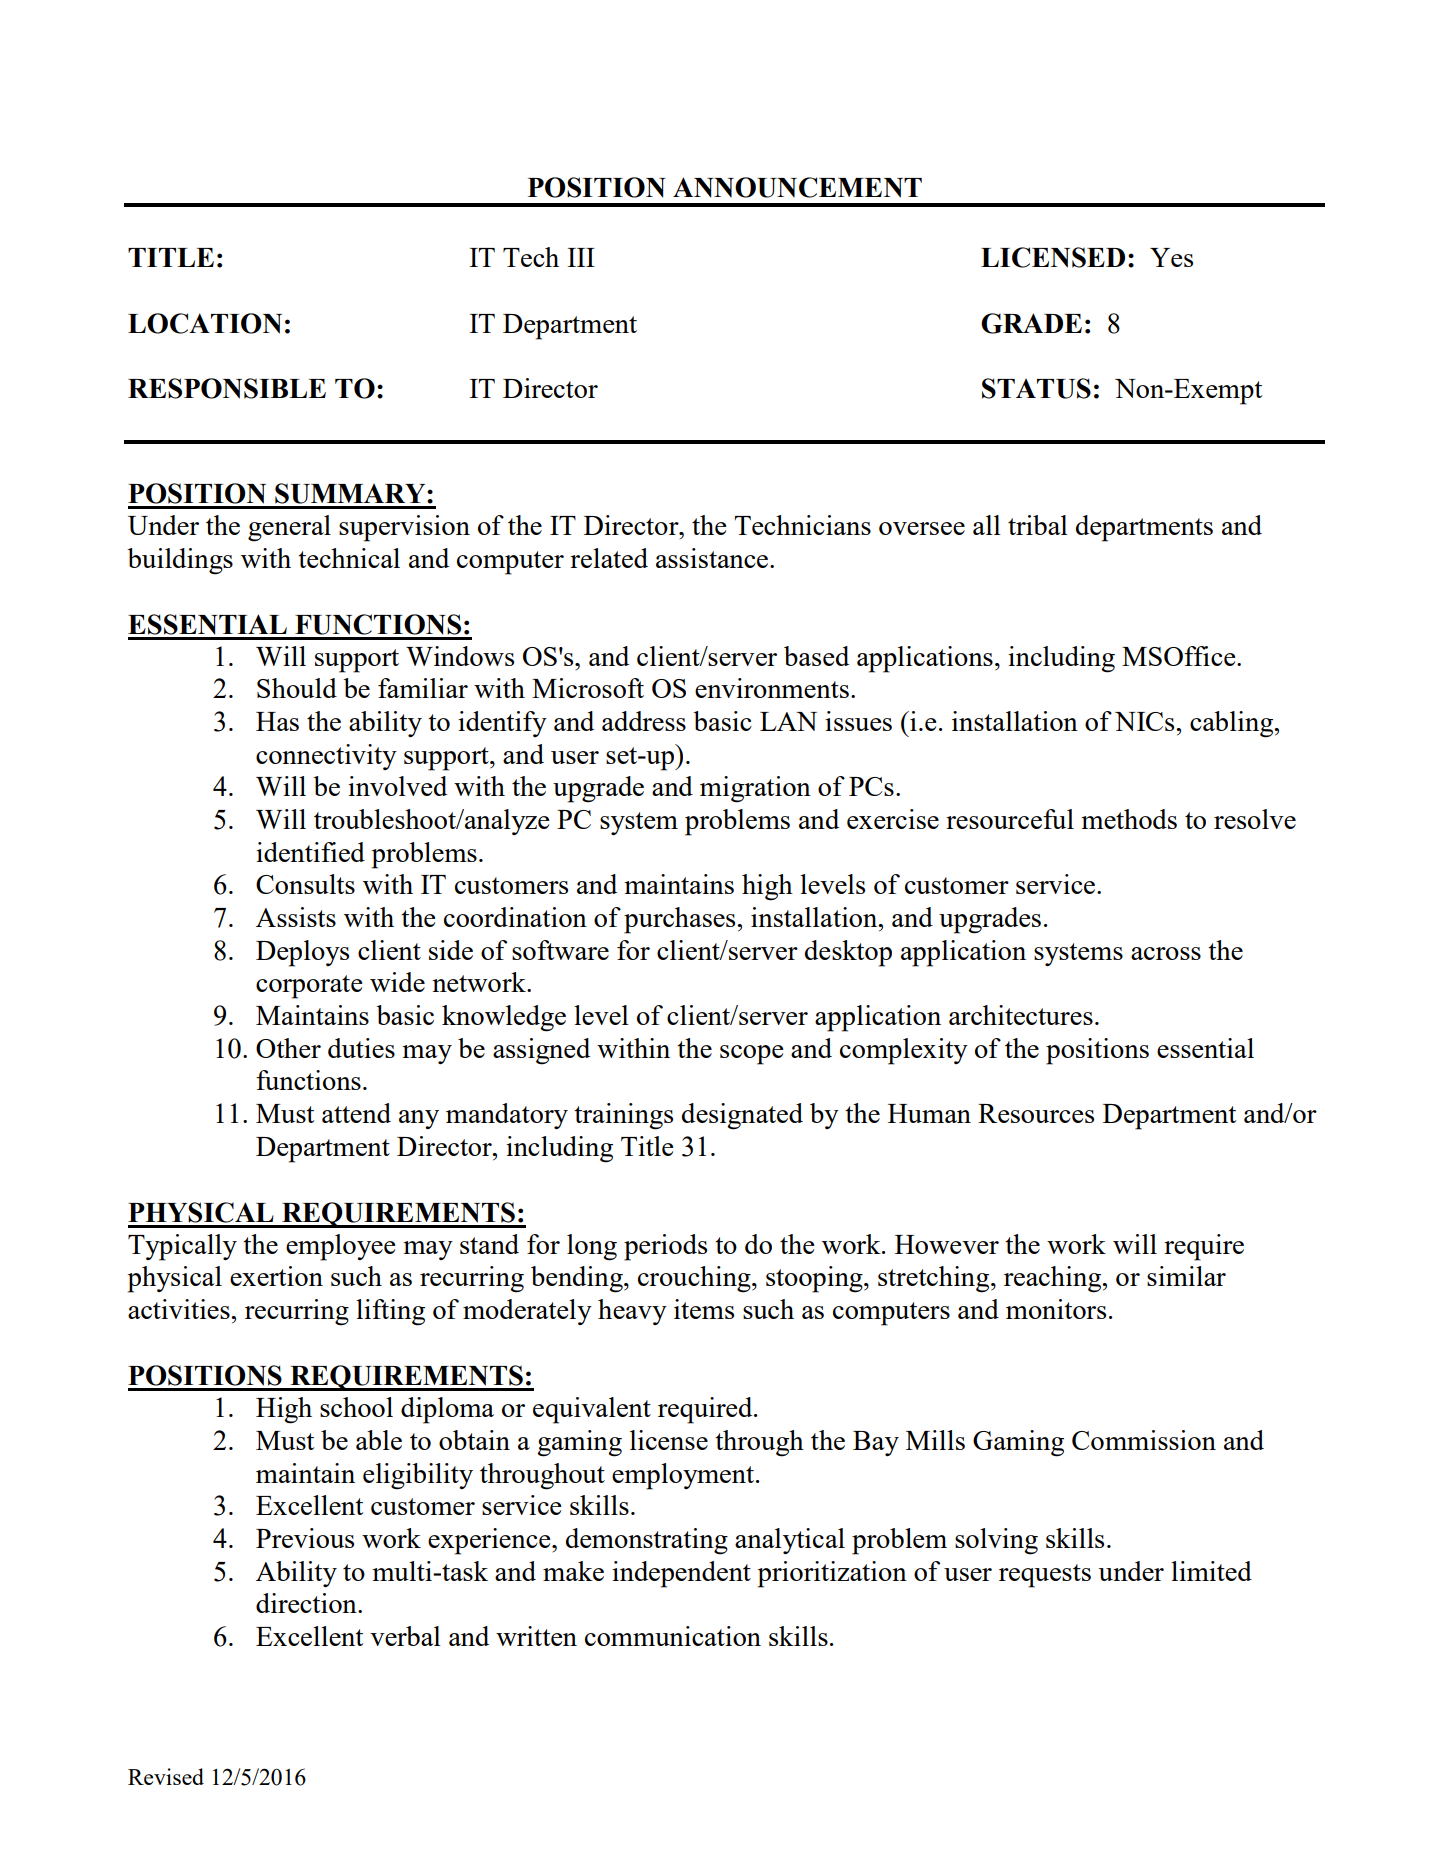 This page has width=1450, height=1876. Describe the element at coordinates (356, 1113) in the page. I see `attend` at that location.
